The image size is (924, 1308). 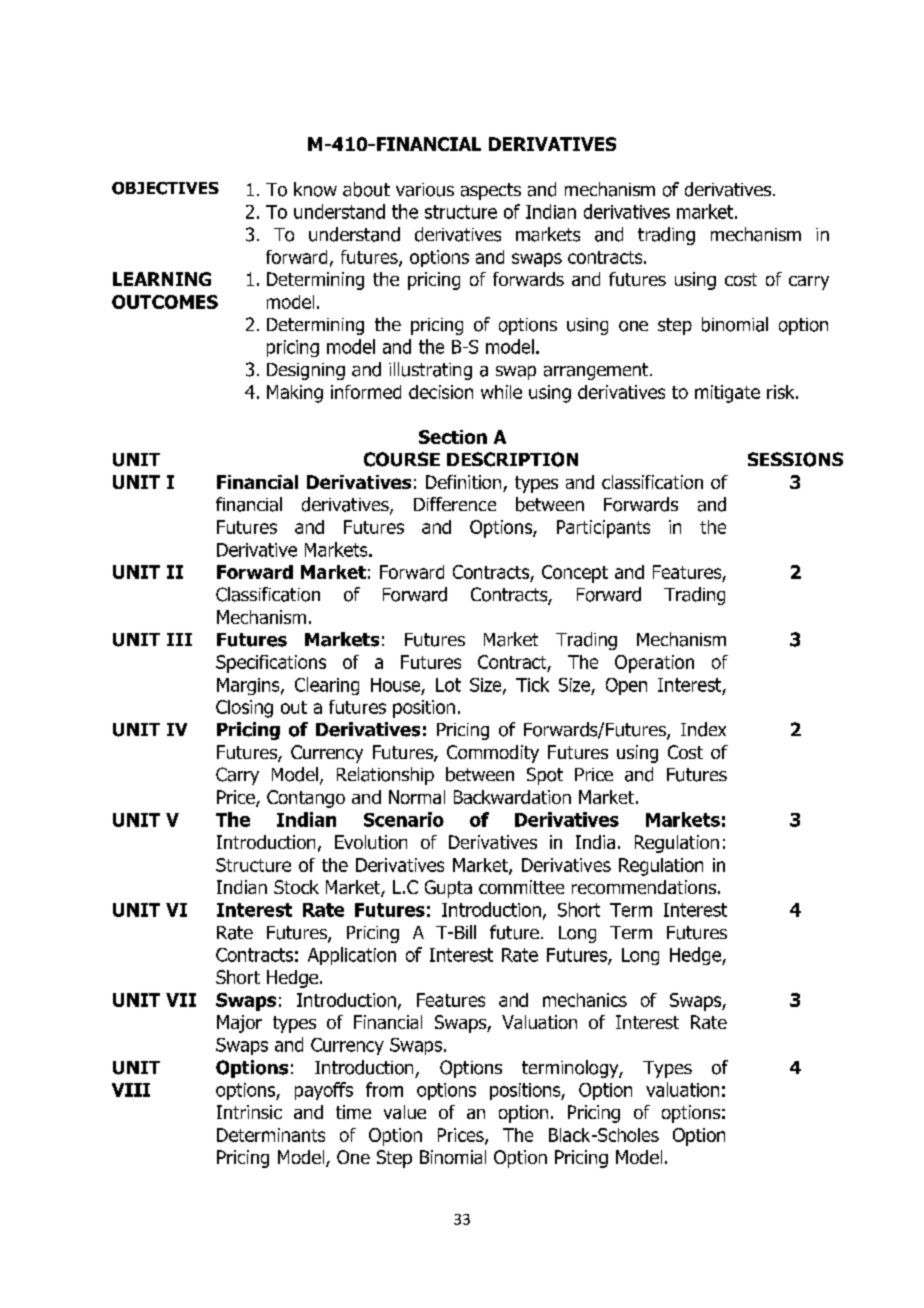 I want to click on Making, so click(x=295, y=394).
